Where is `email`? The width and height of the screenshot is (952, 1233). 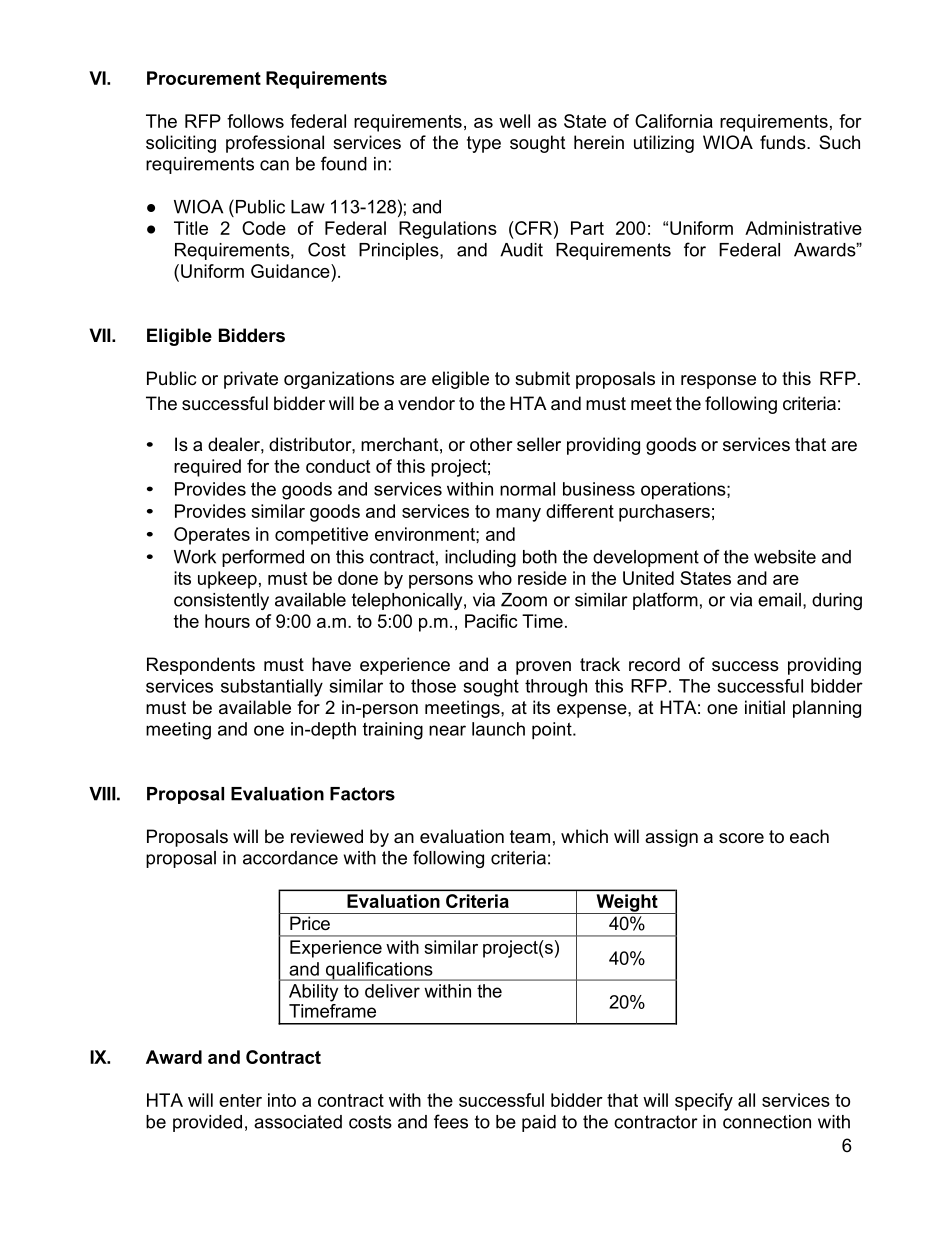 email is located at coordinates (779, 600).
